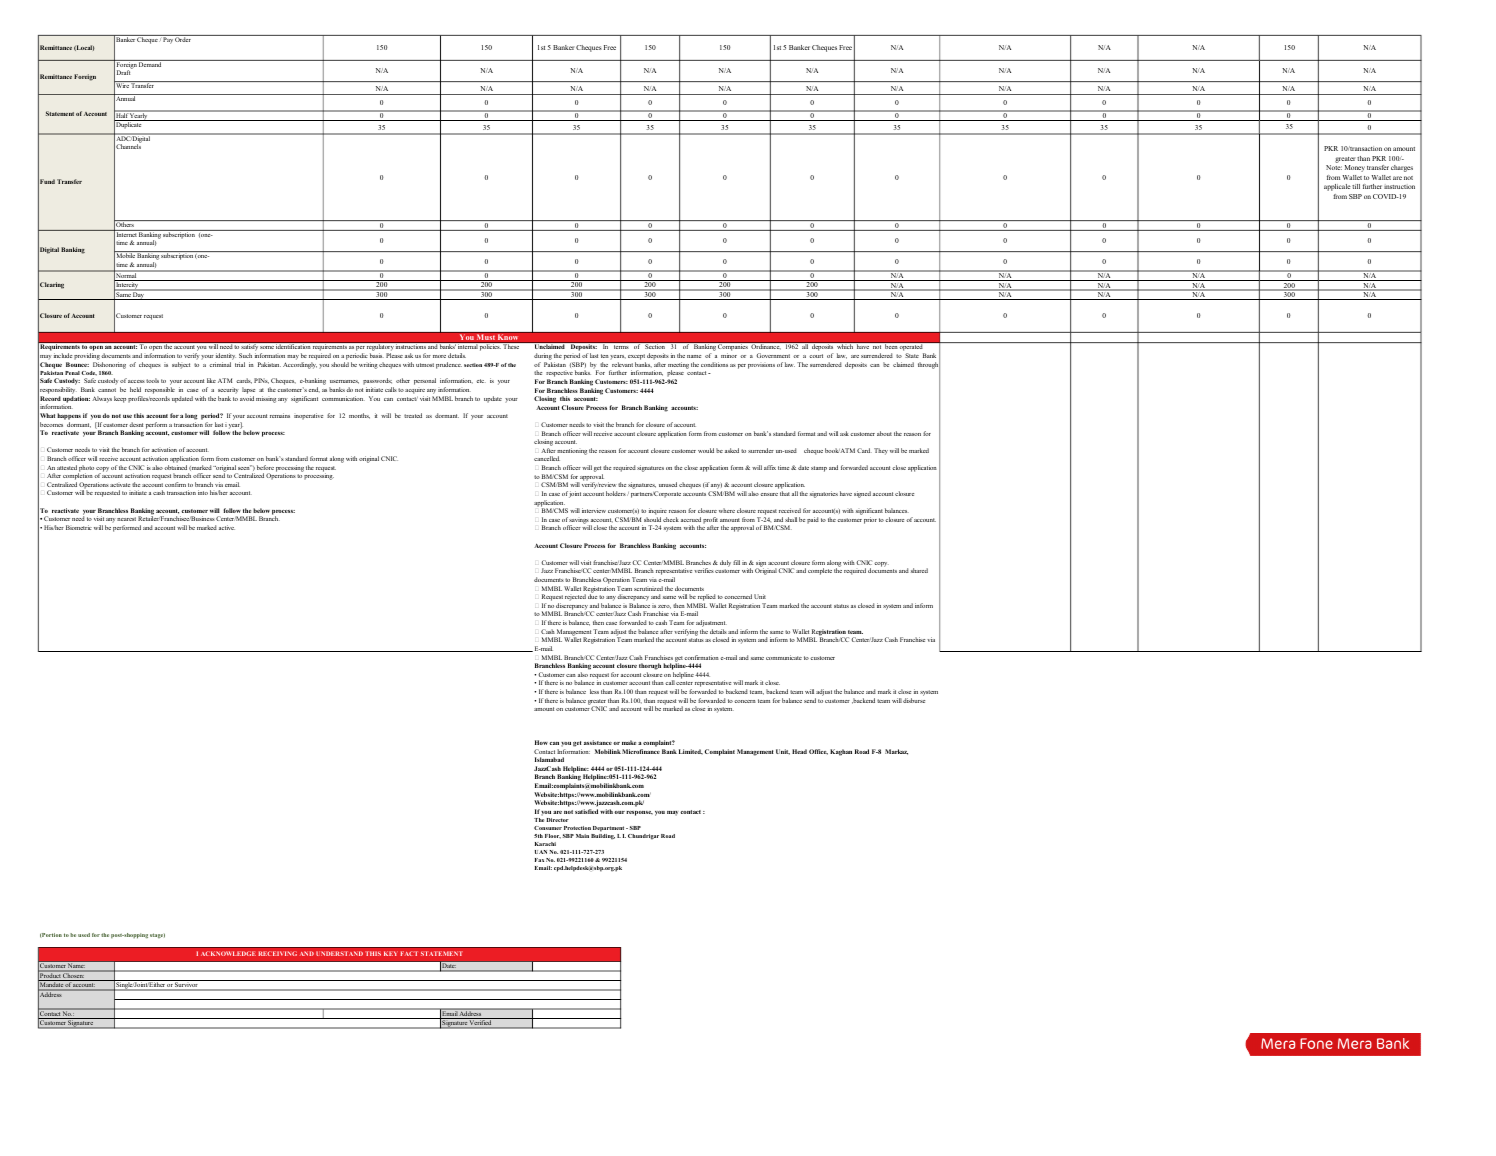  I want to click on Pay, so click(168, 39).
